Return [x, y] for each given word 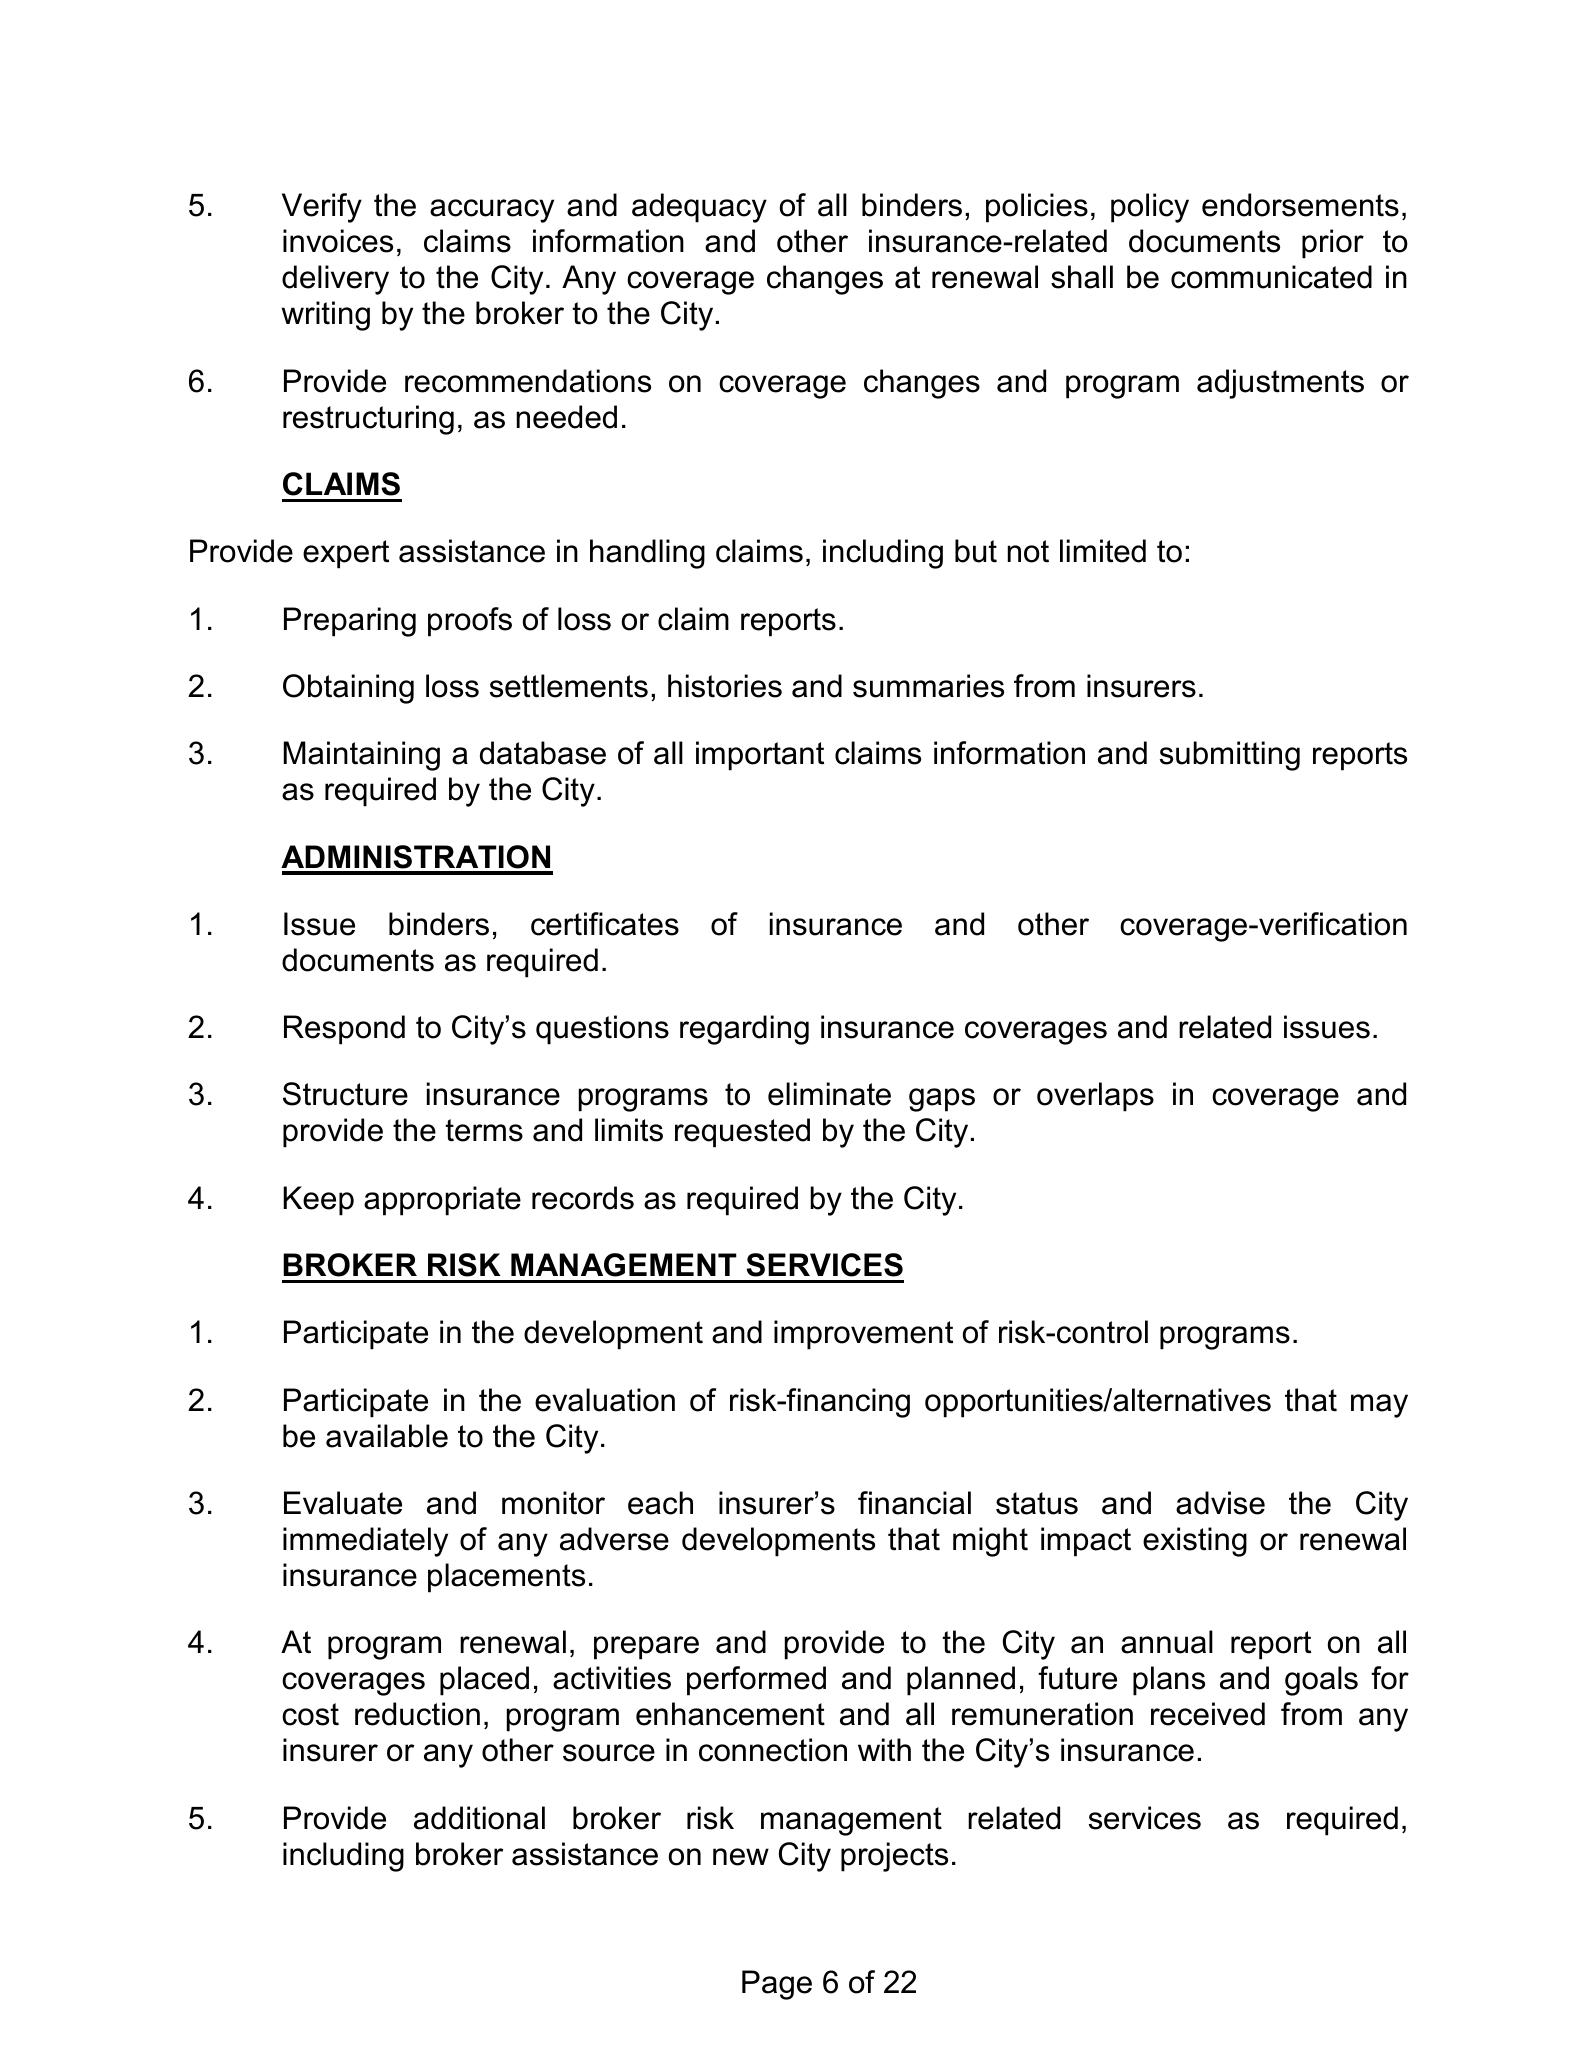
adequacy [699, 208]
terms [484, 1130]
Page [777, 1985]
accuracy [492, 211]
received [1208, 1714]
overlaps [1095, 1097]
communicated [1271, 277]
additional [479, 1818]
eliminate [829, 1094]
